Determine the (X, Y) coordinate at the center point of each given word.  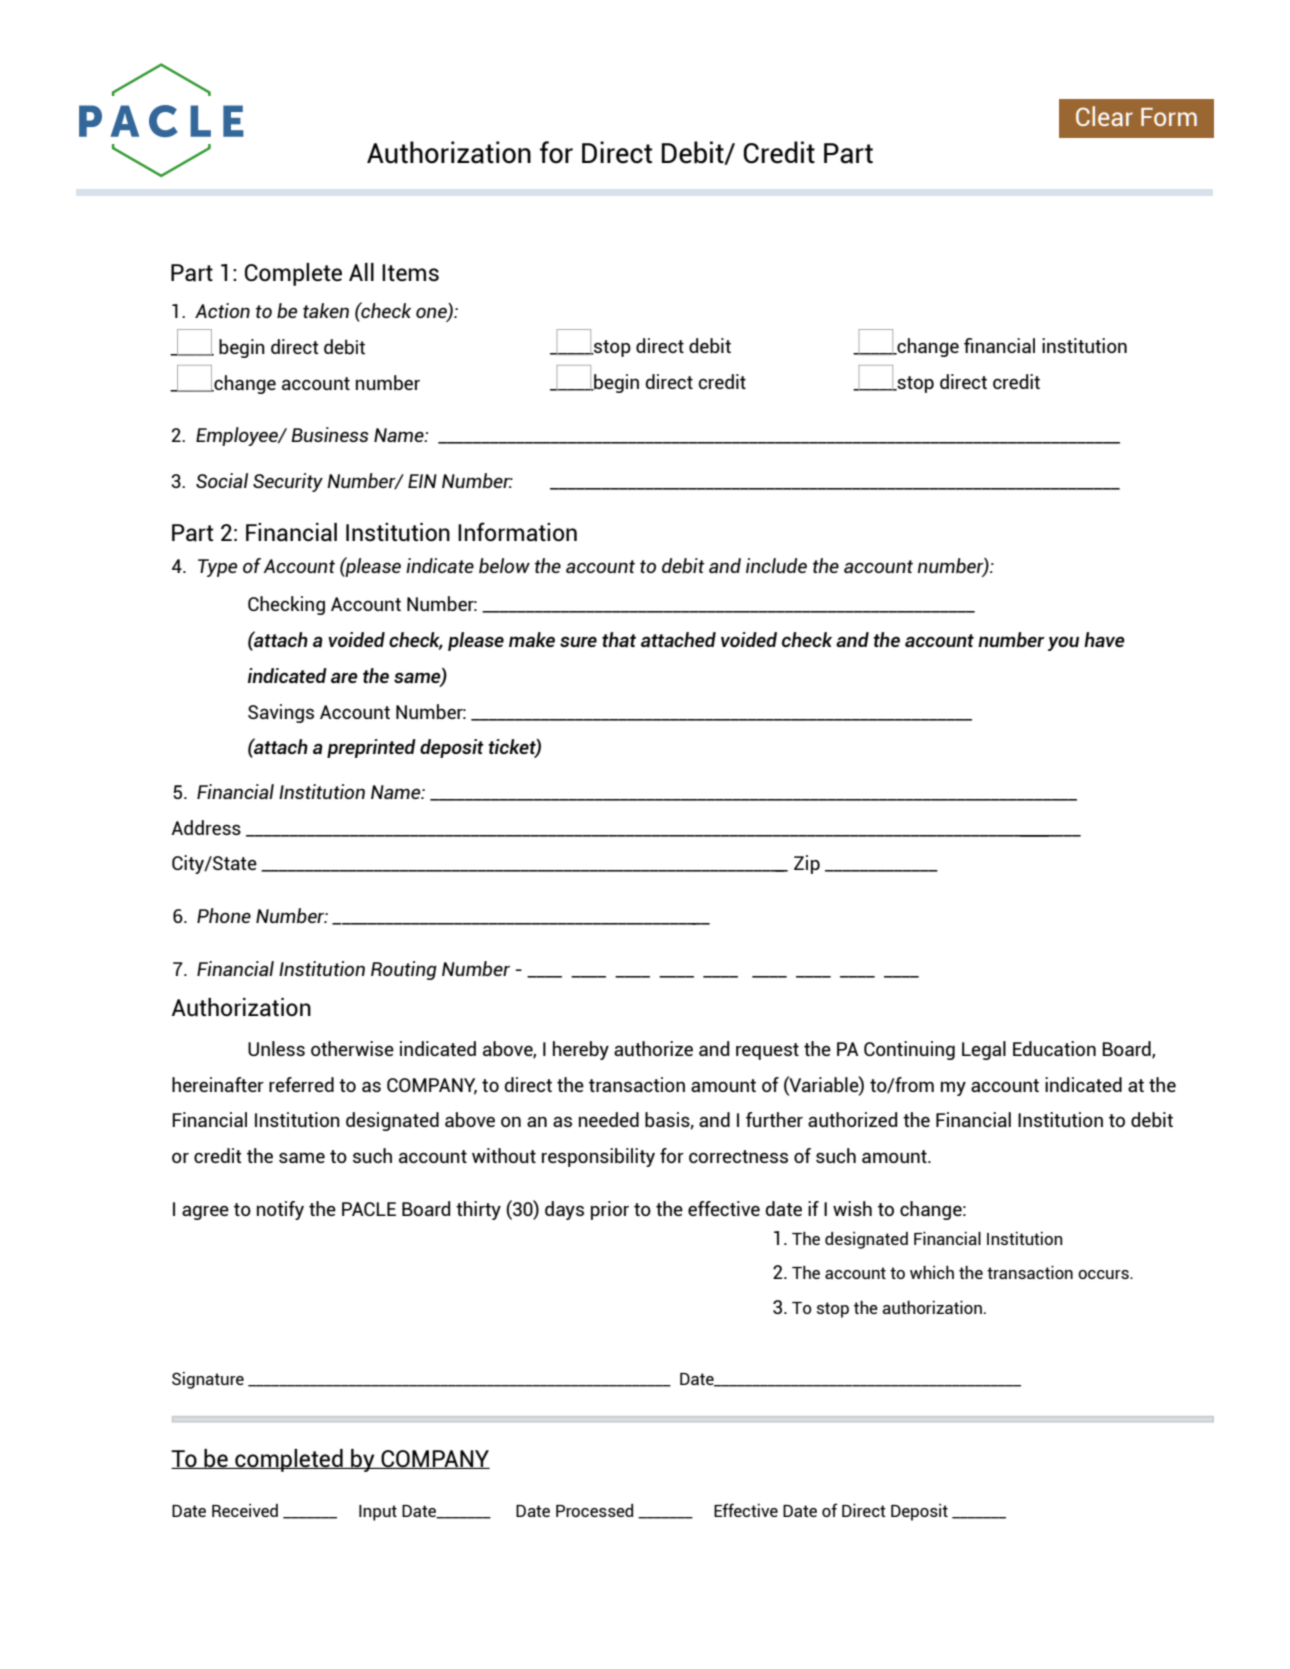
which (932, 1272)
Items (410, 272)
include (776, 565)
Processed (594, 1510)
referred (301, 1084)
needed (609, 1119)
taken (326, 310)
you (1063, 643)
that (619, 639)
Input (378, 1513)
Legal (984, 1050)
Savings (281, 713)
